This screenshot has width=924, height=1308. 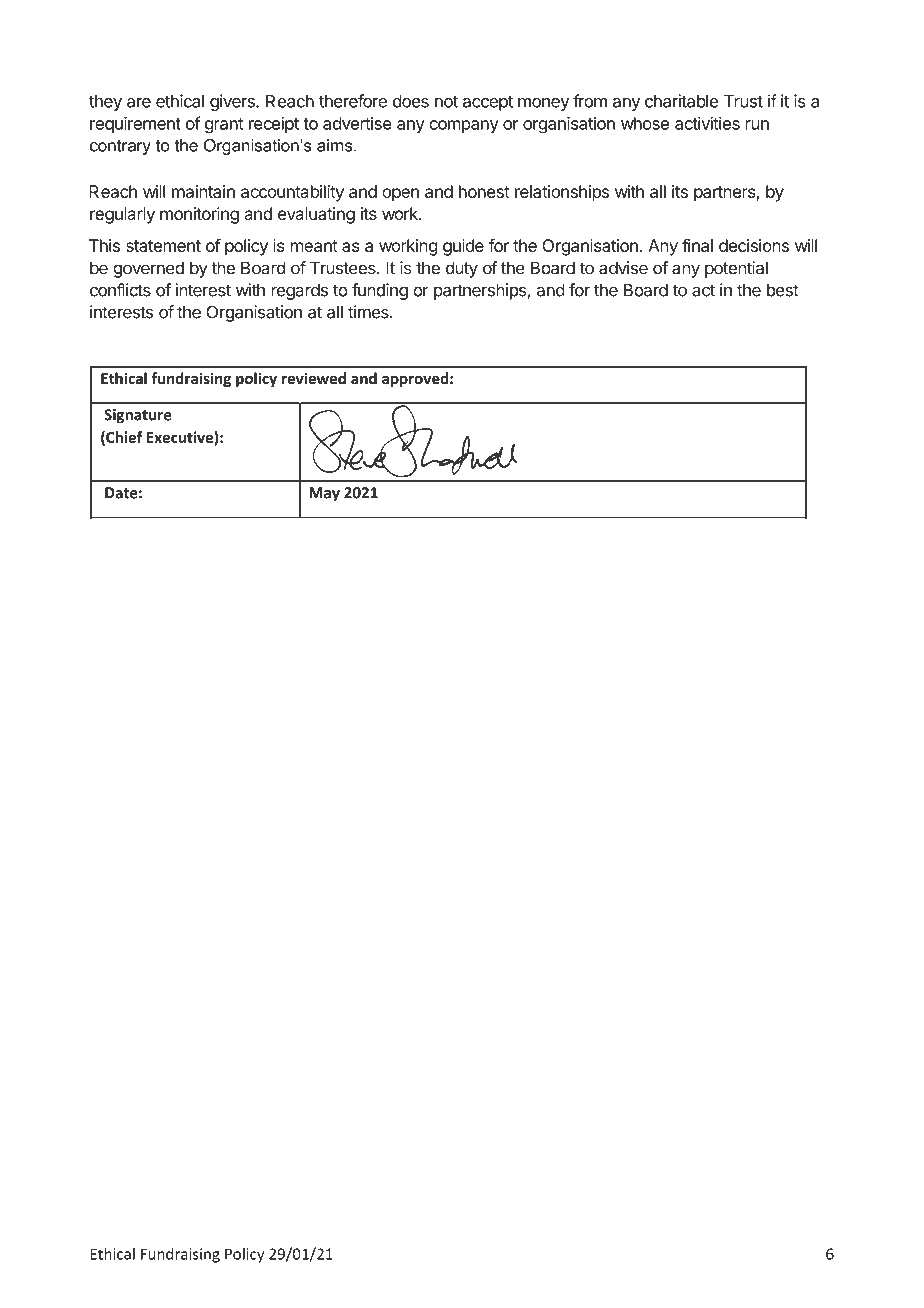 I want to click on funding, so click(x=380, y=291).
